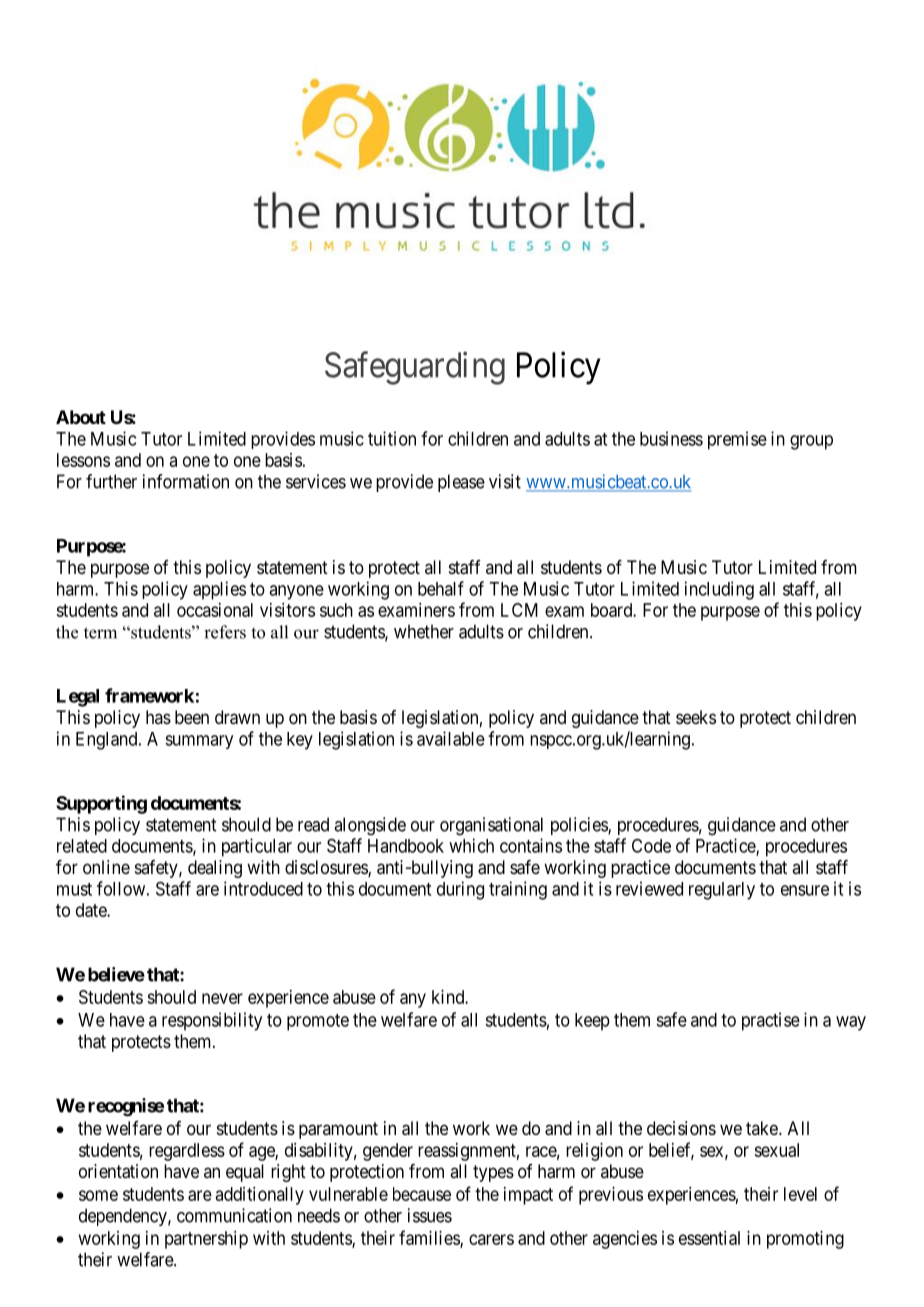  What do you see at coordinates (491, 826) in the page?
I see `organisational` at bounding box center [491, 826].
